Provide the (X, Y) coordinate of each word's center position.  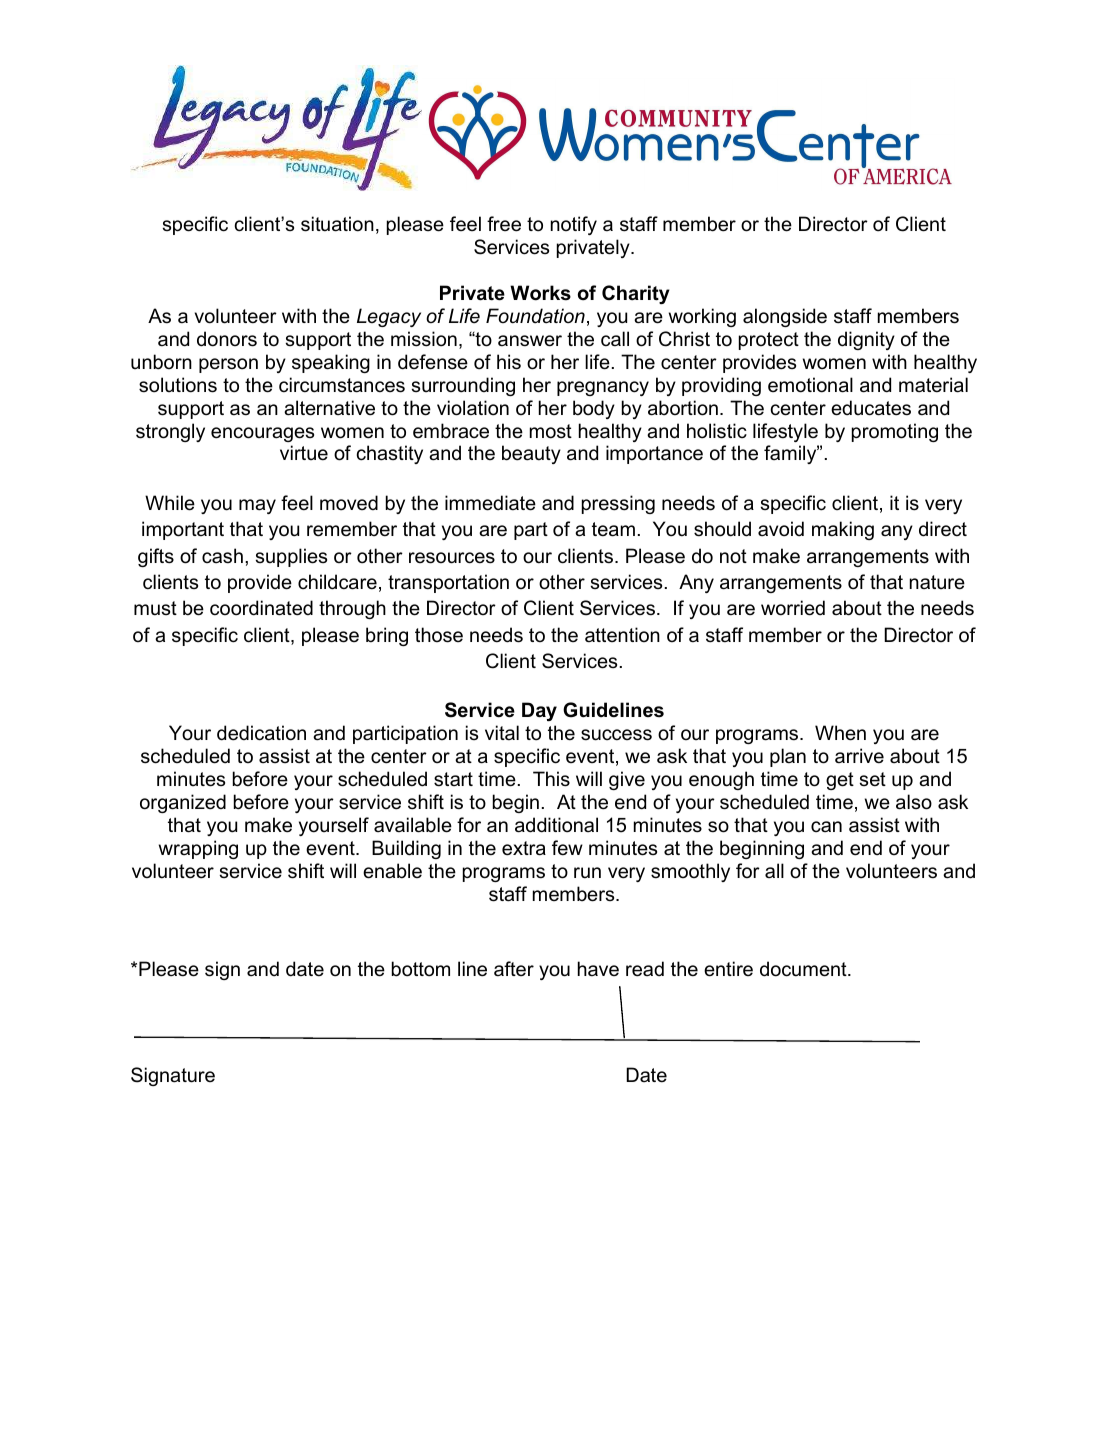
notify (574, 225)
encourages (262, 434)
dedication (261, 733)
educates (871, 408)
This (551, 779)
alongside (785, 317)
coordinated (261, 608)
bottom (421, 969)
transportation (448, 583)
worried (793, 608)
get (840, 781)
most (551, 431)
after (514, 969)
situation (337, 224)
